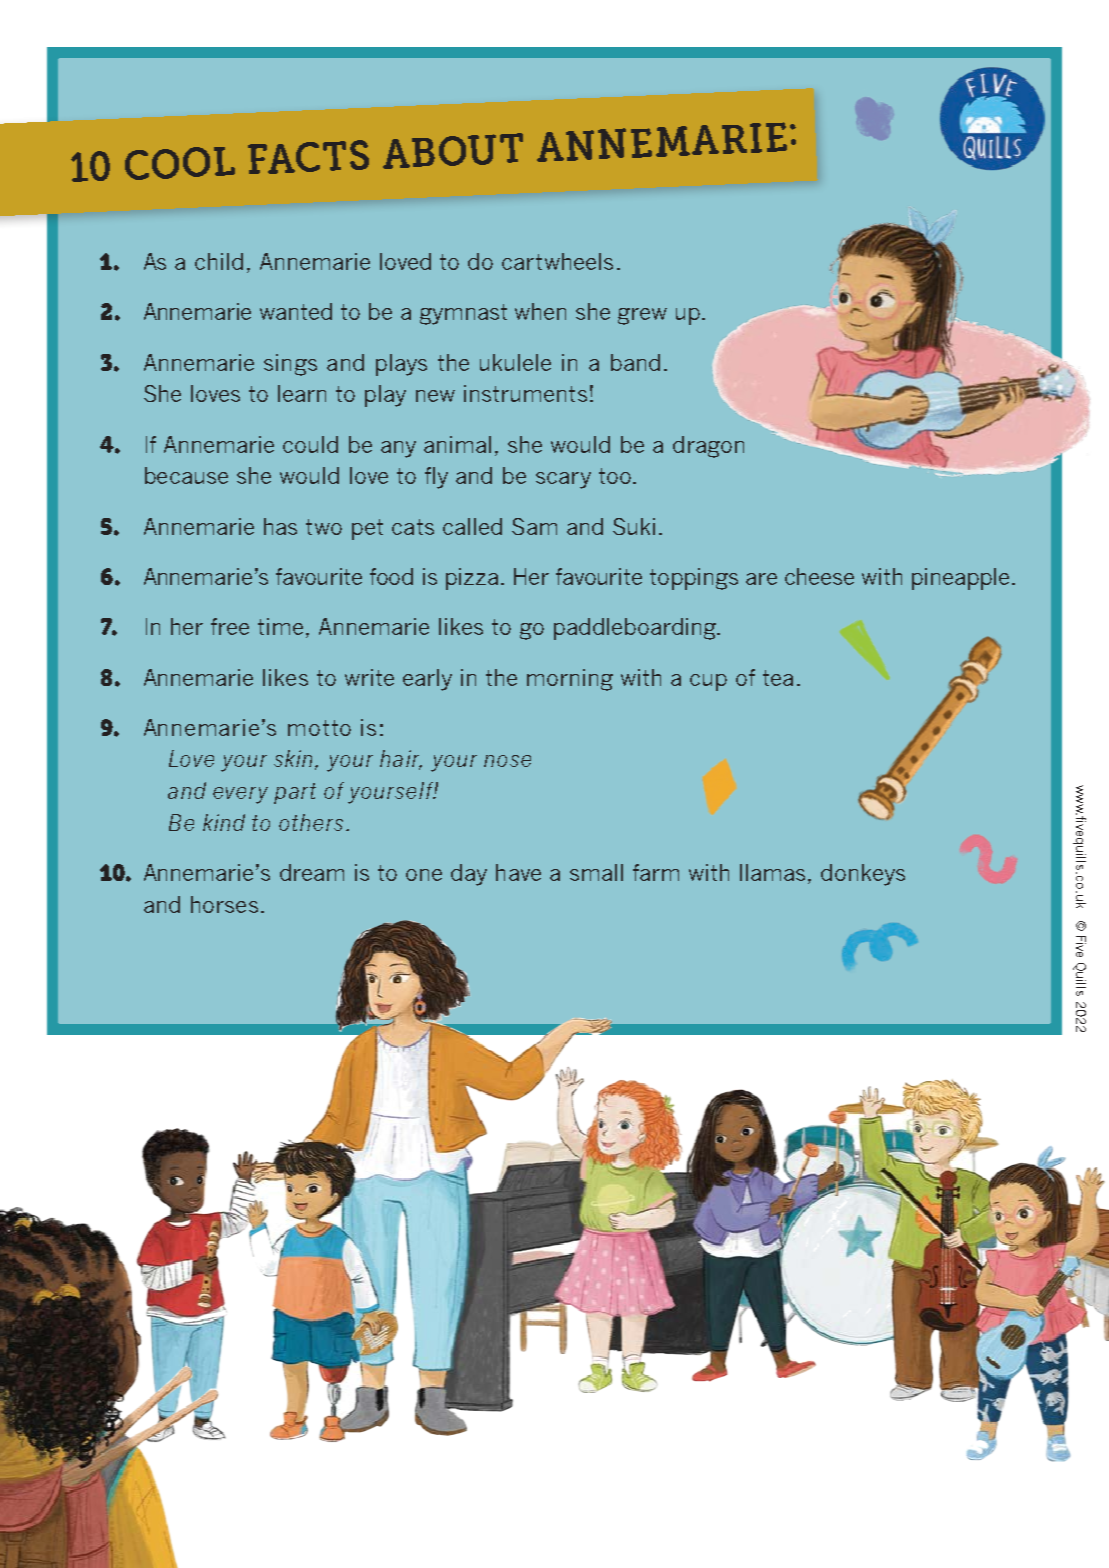  I want to click on too, so click(615, 476).
